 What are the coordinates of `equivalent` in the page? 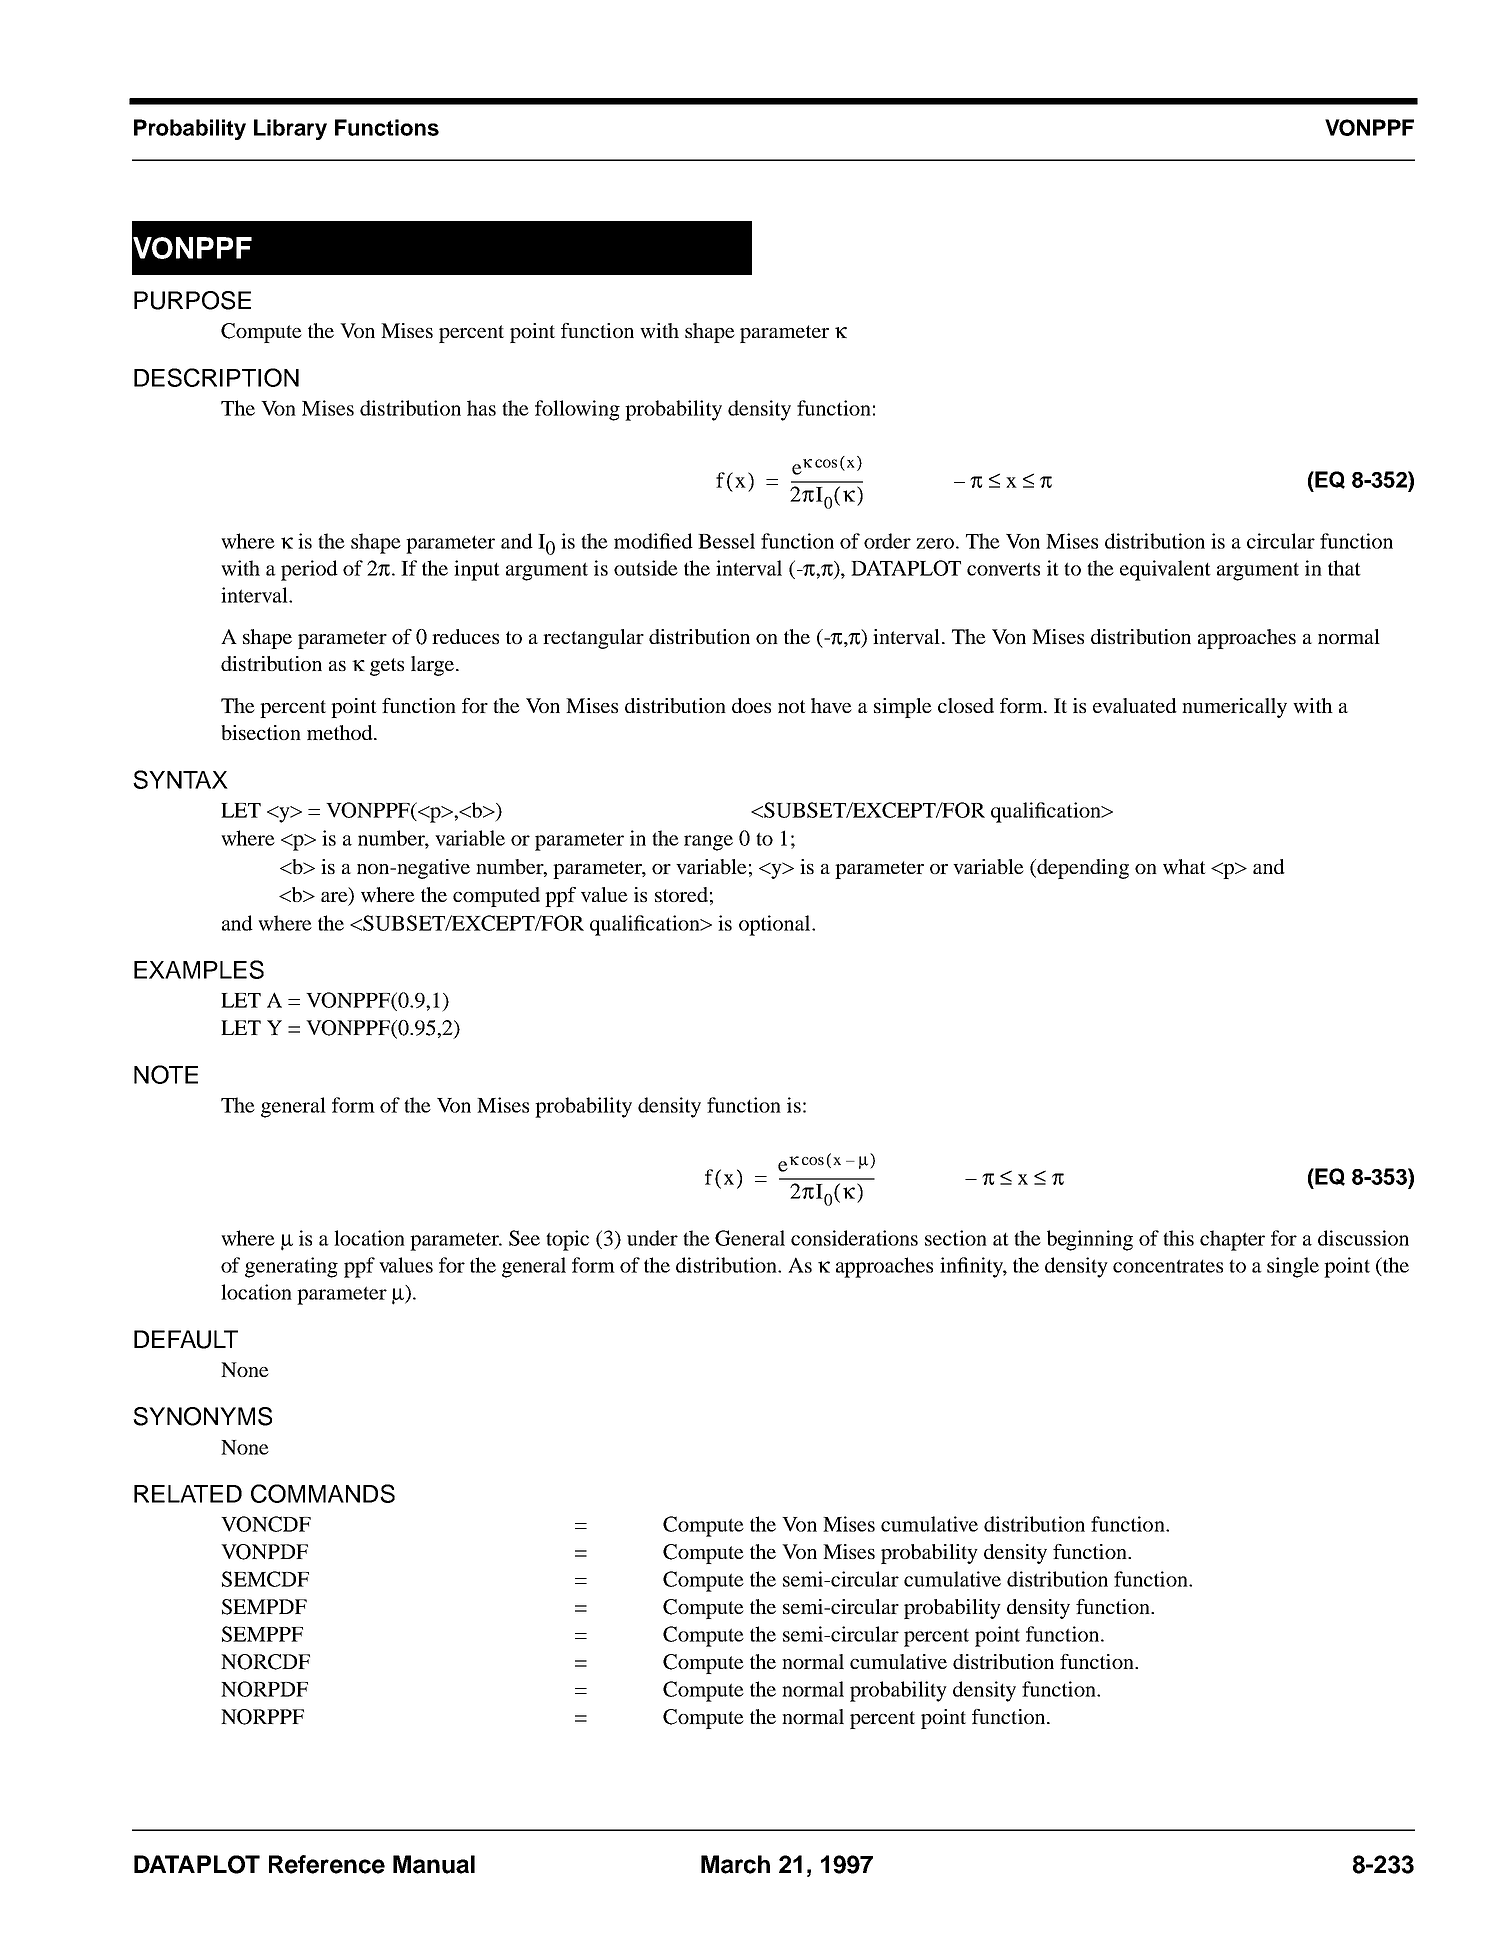 It's located at (1165, 570).
